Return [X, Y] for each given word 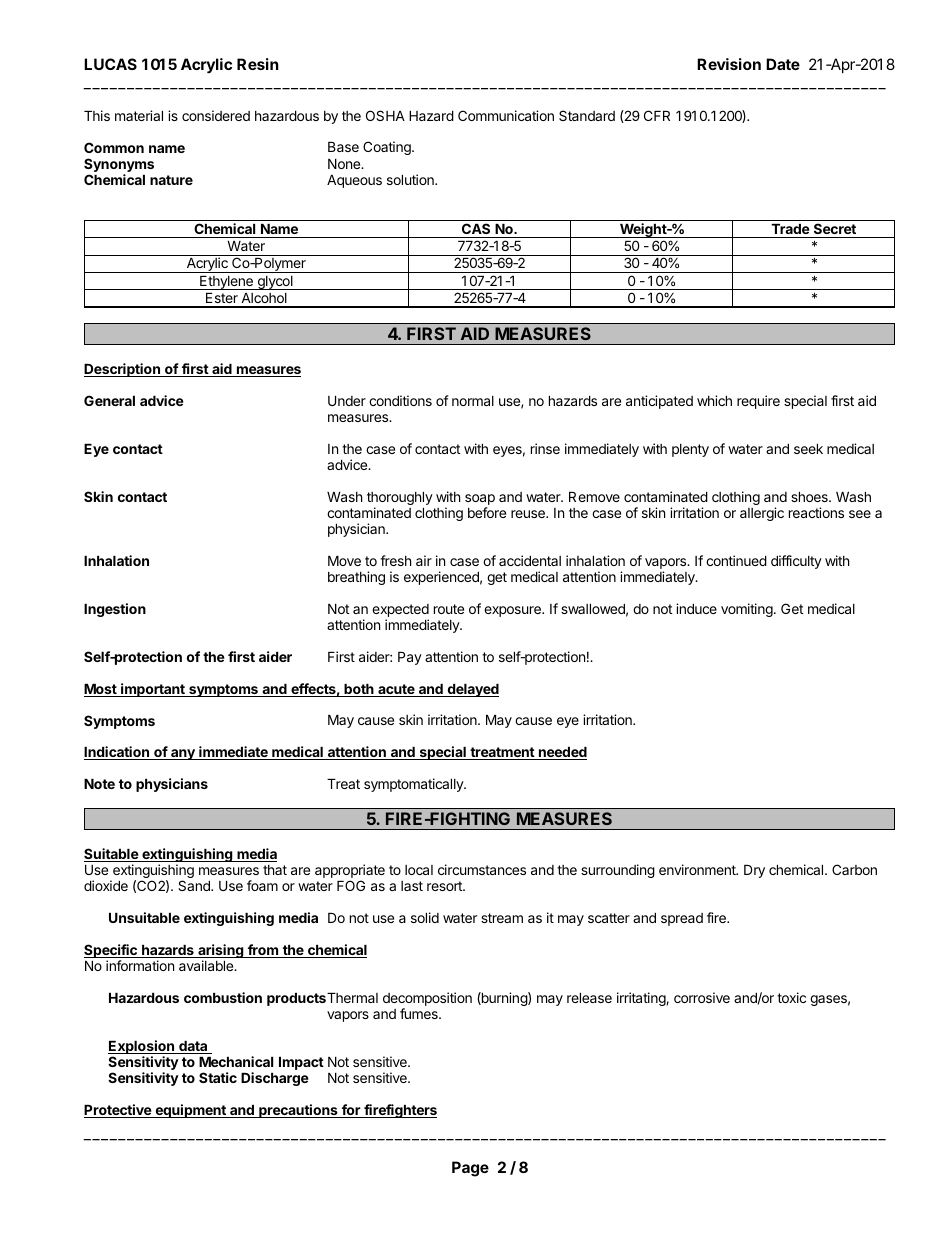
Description [123, 370]
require [758, 402]
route [449, 609]
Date [783, 64]
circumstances [482, 869]
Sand [195, 885]
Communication [506, 115]
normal [473, 401]
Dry [754, 871]
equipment [190, 1111]
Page [470, 1169]
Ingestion [115, 610]
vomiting [748, 610]
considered [216, 115]
